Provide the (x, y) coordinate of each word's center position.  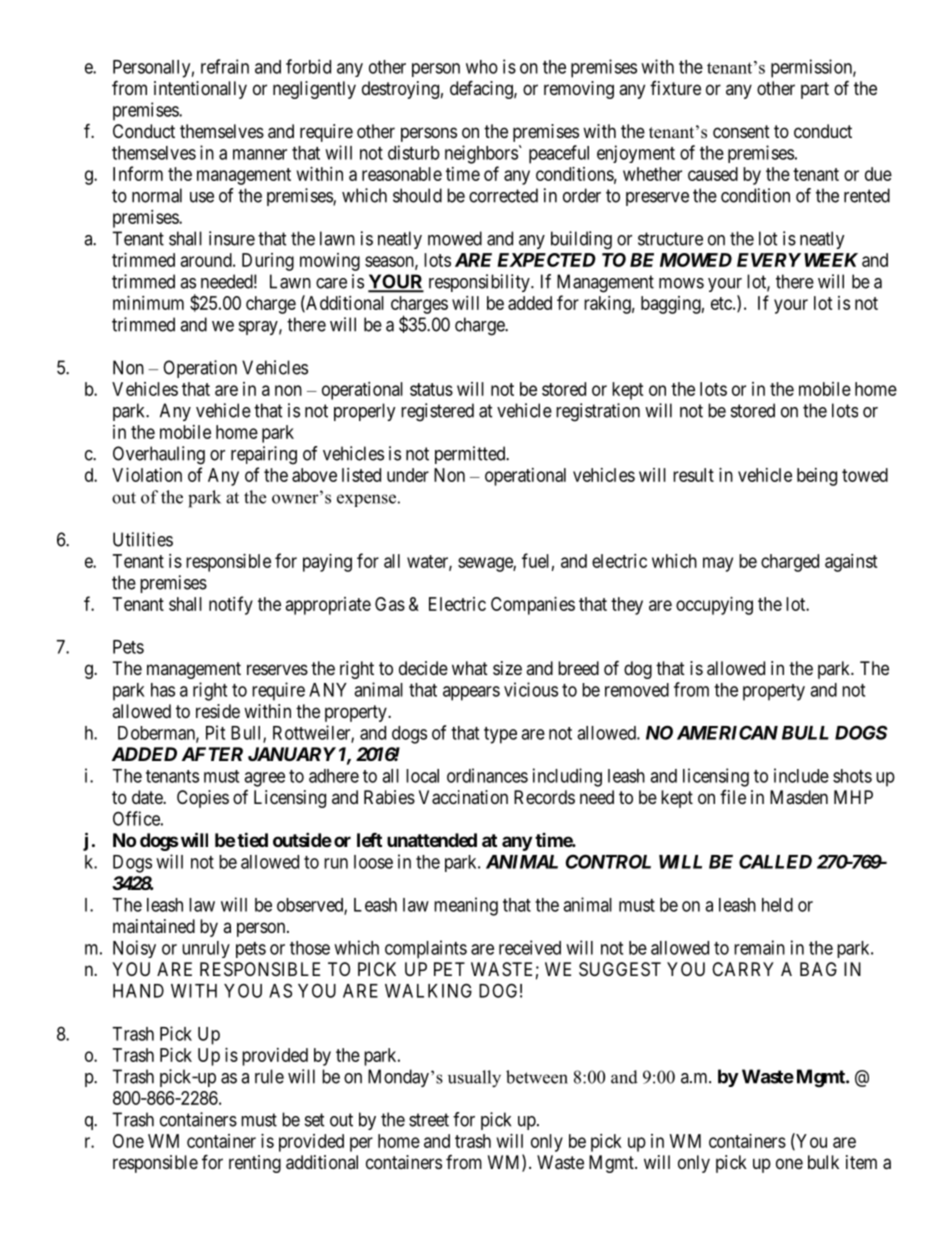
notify (231, 605)
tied (252, 839)
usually (474, 1079)
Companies (533, 606)
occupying (714, 606)
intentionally (200, 90)
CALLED (775, 861)
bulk (823, 1162)
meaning (466, 906)
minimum (148, 303)
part (815, 90)
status (431, 389)
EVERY (769, 260)
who (482, 67)
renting (255, 1164)
